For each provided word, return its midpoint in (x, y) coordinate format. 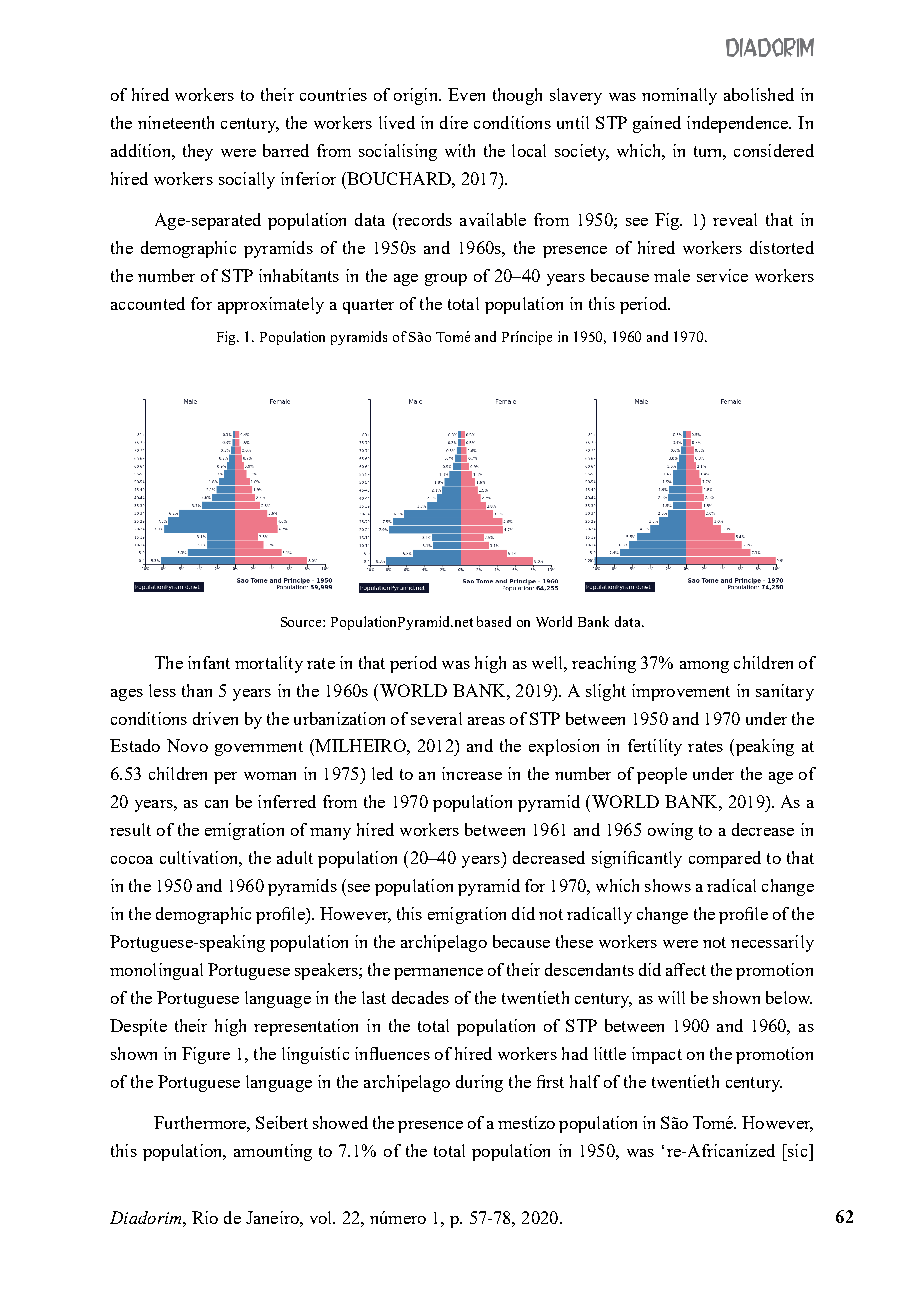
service (722, 275)
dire (454, 122)
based (494, 621)
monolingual (156, 971)
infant (209, 662)
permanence (438, 974)
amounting (273, 1152)
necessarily (772, 943)
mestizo (526, 1122)
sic (798, 1150)
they (198, 152)
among (704, 667)
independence (739, 124)
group (446, 280)
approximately (271, 305)
